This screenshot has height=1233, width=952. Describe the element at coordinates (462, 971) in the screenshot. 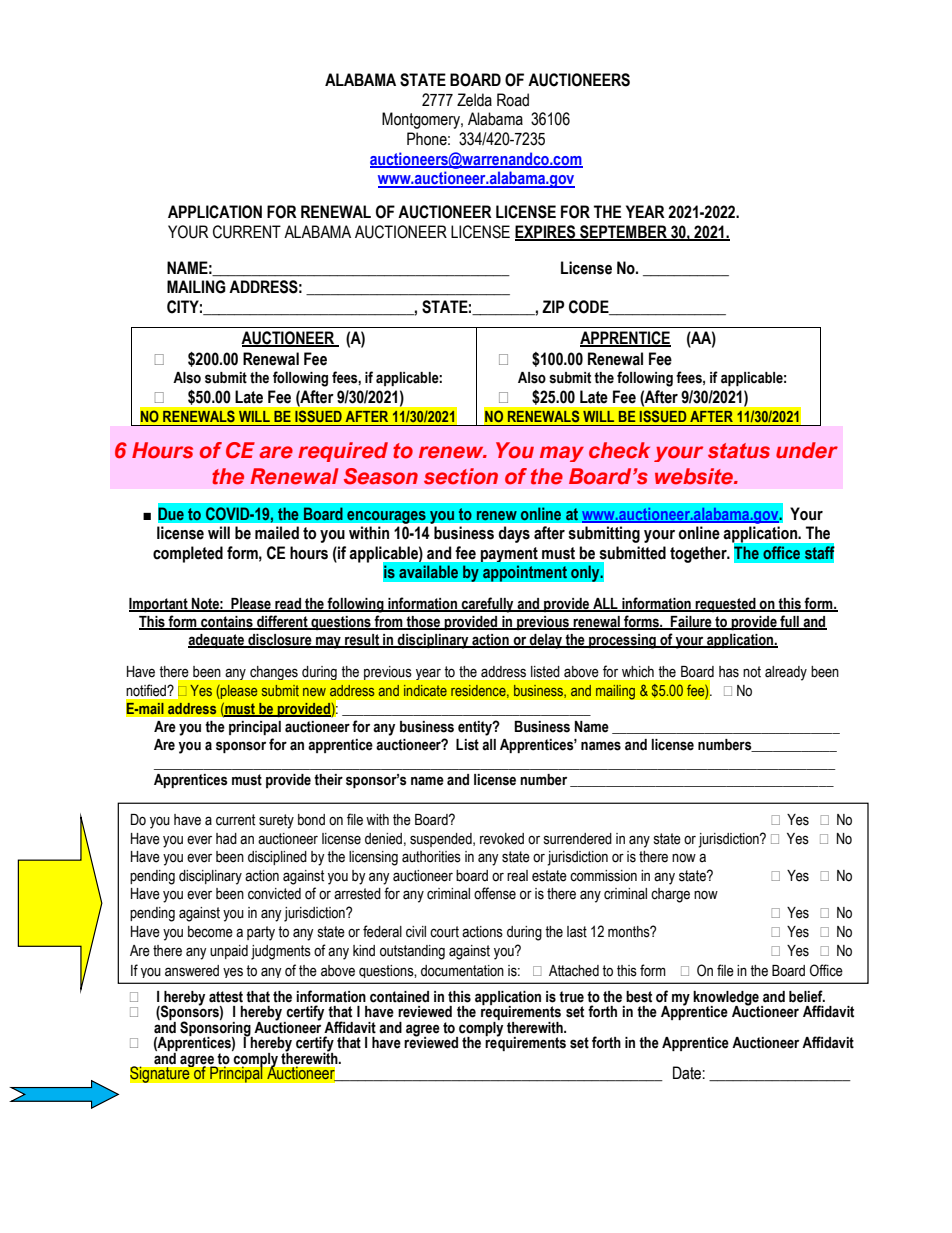

I see `documentation` at that location.
